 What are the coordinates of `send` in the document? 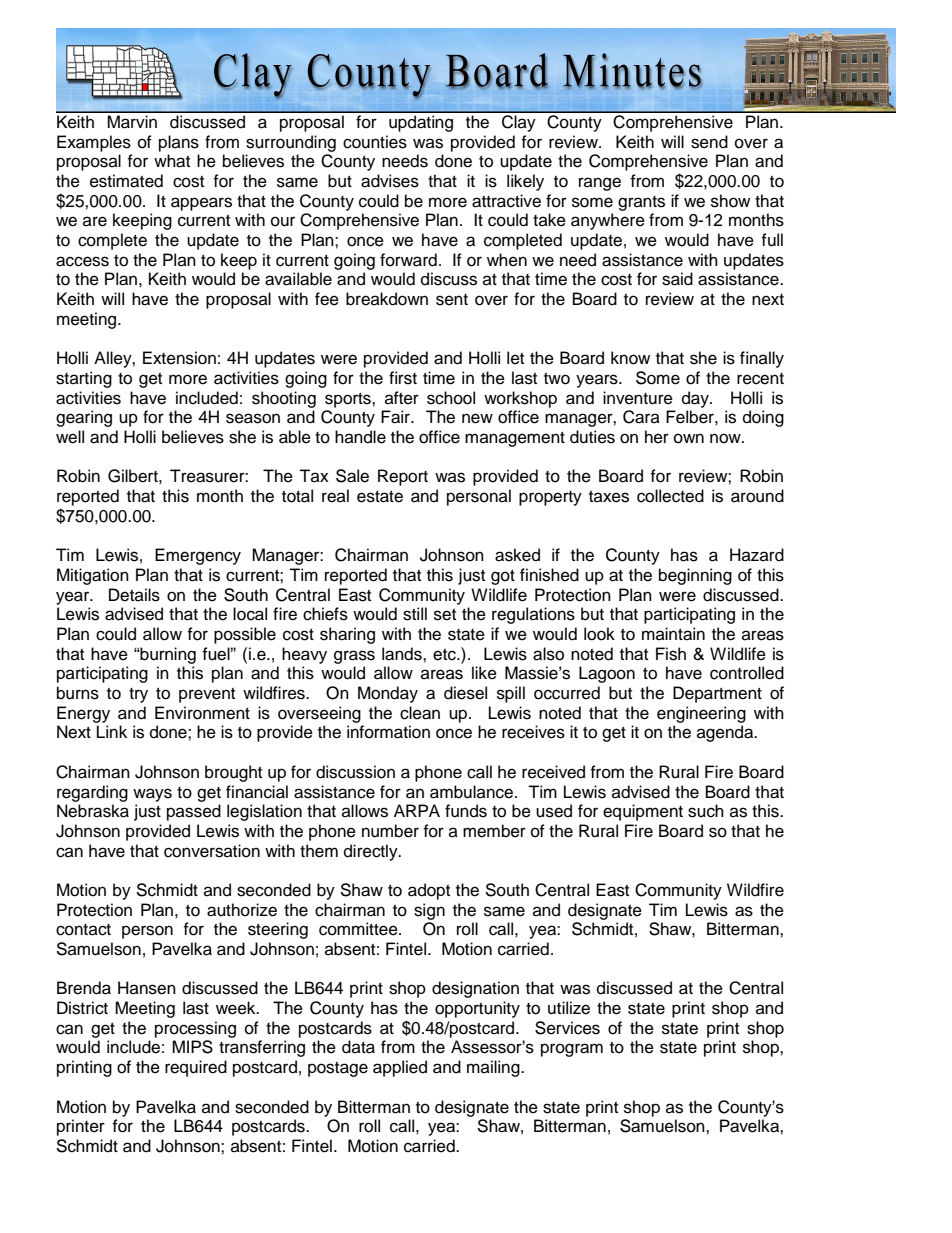 It's located at (709, 142).
